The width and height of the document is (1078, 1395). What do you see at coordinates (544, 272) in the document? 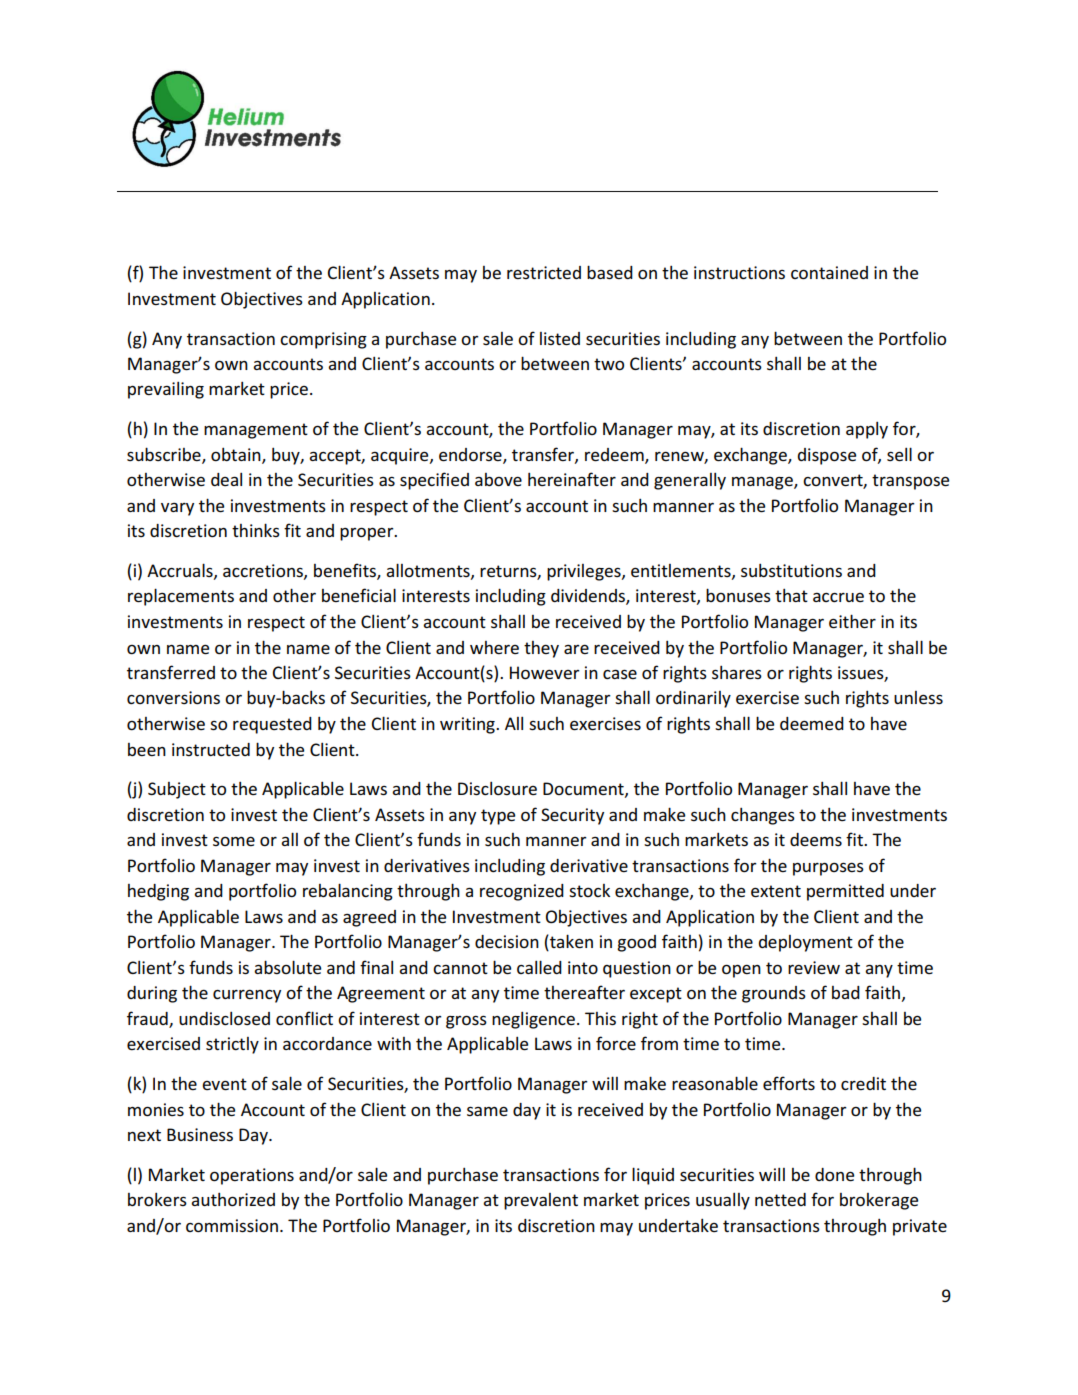
I see `restricted` at bounding box center [544, 272].
